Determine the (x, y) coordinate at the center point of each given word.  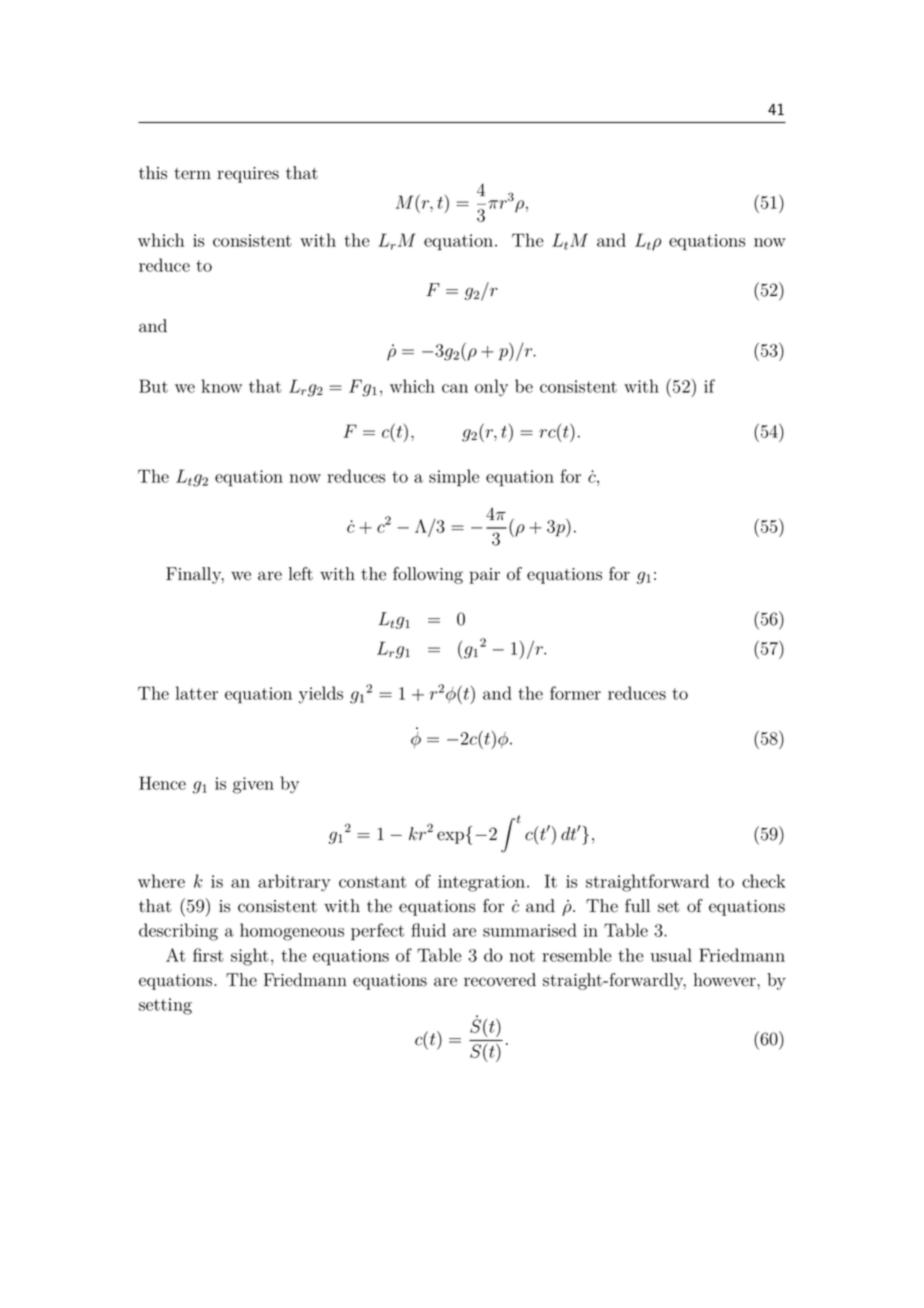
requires (248, 175)
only (491, 388)
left (300, 574)
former (575, 693)
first (208, 955)
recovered (500, 980)
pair (484, 576)
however (725, 980)
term (192, 174)
